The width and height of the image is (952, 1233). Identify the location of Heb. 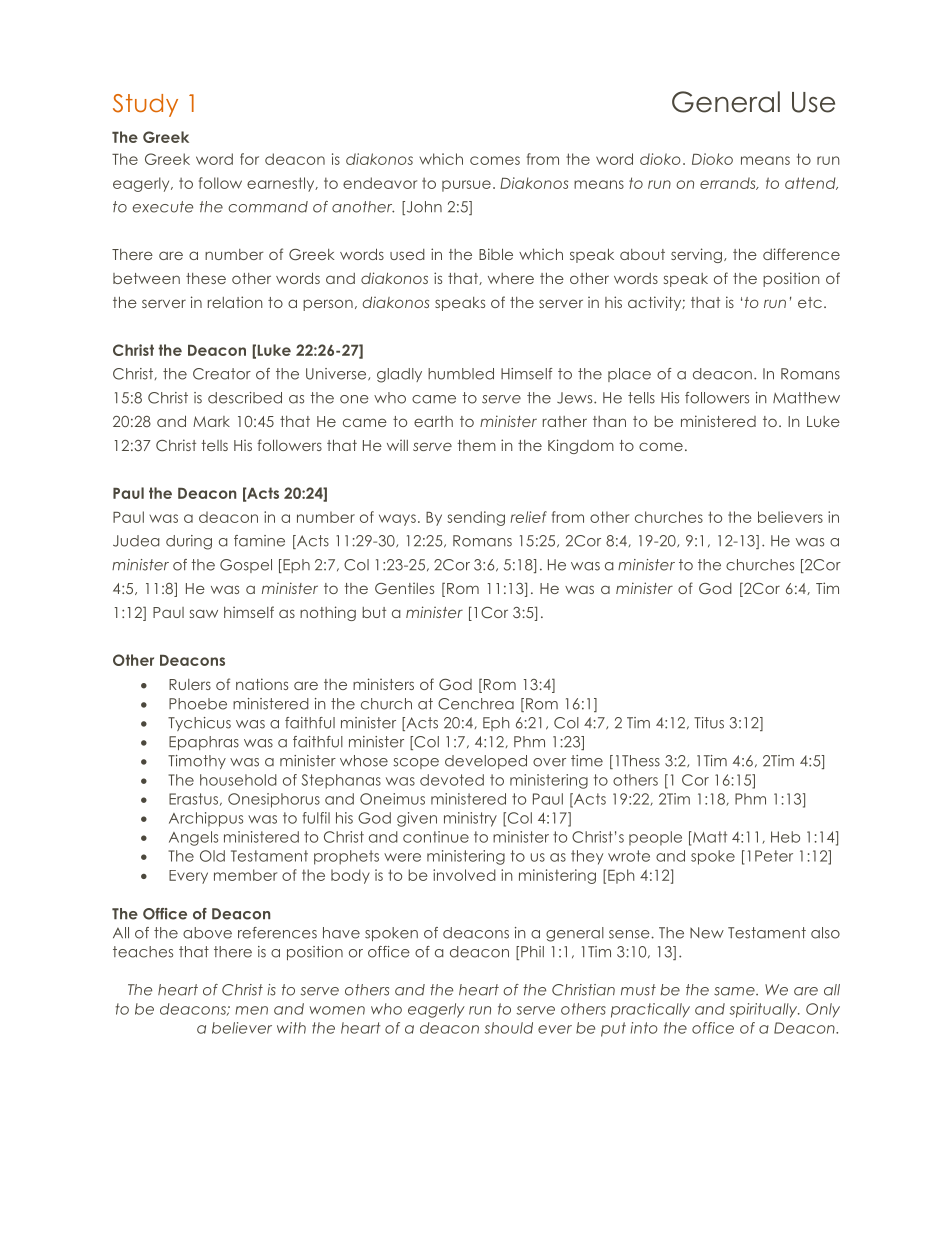
(785, 837).
